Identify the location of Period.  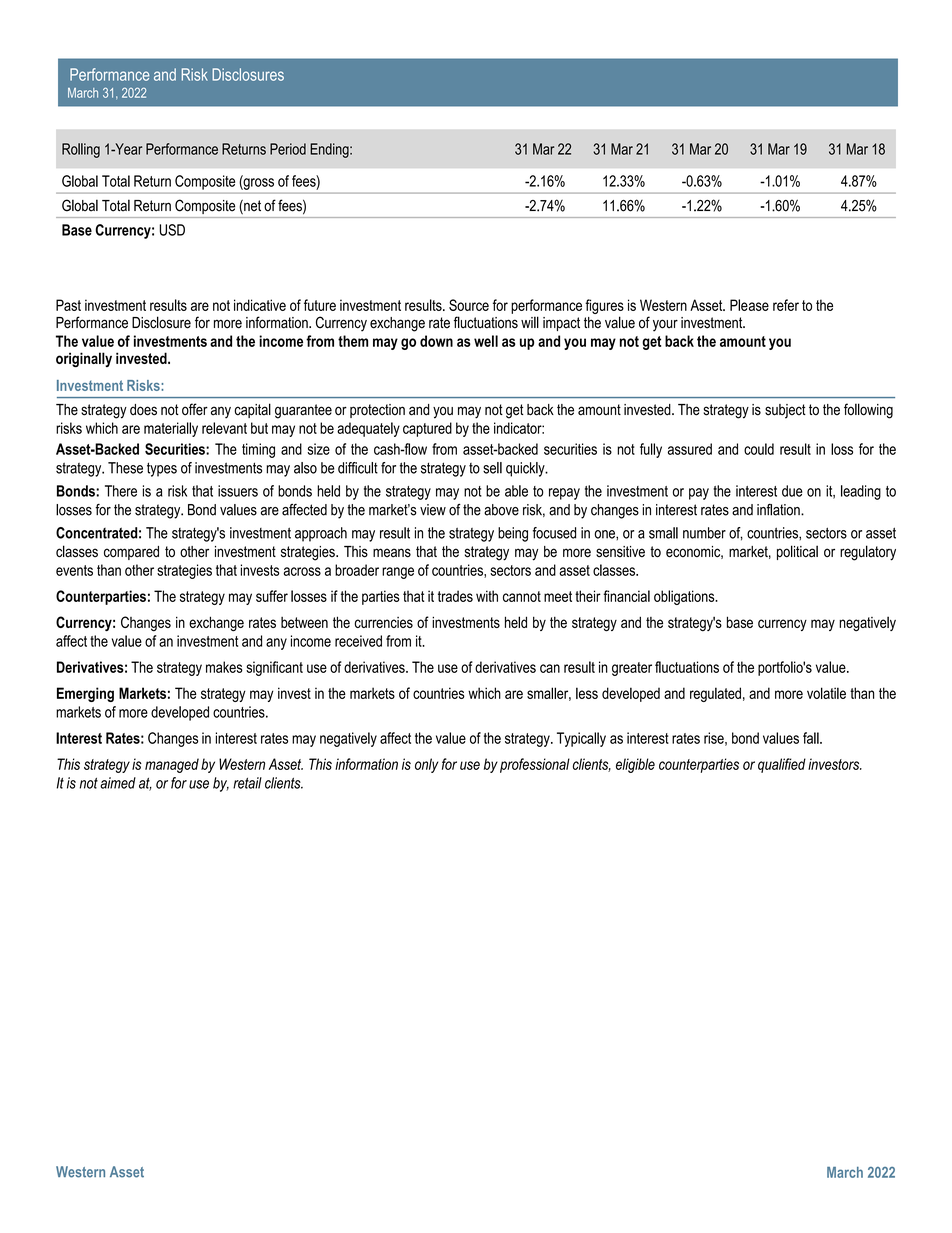
(288, 149).
